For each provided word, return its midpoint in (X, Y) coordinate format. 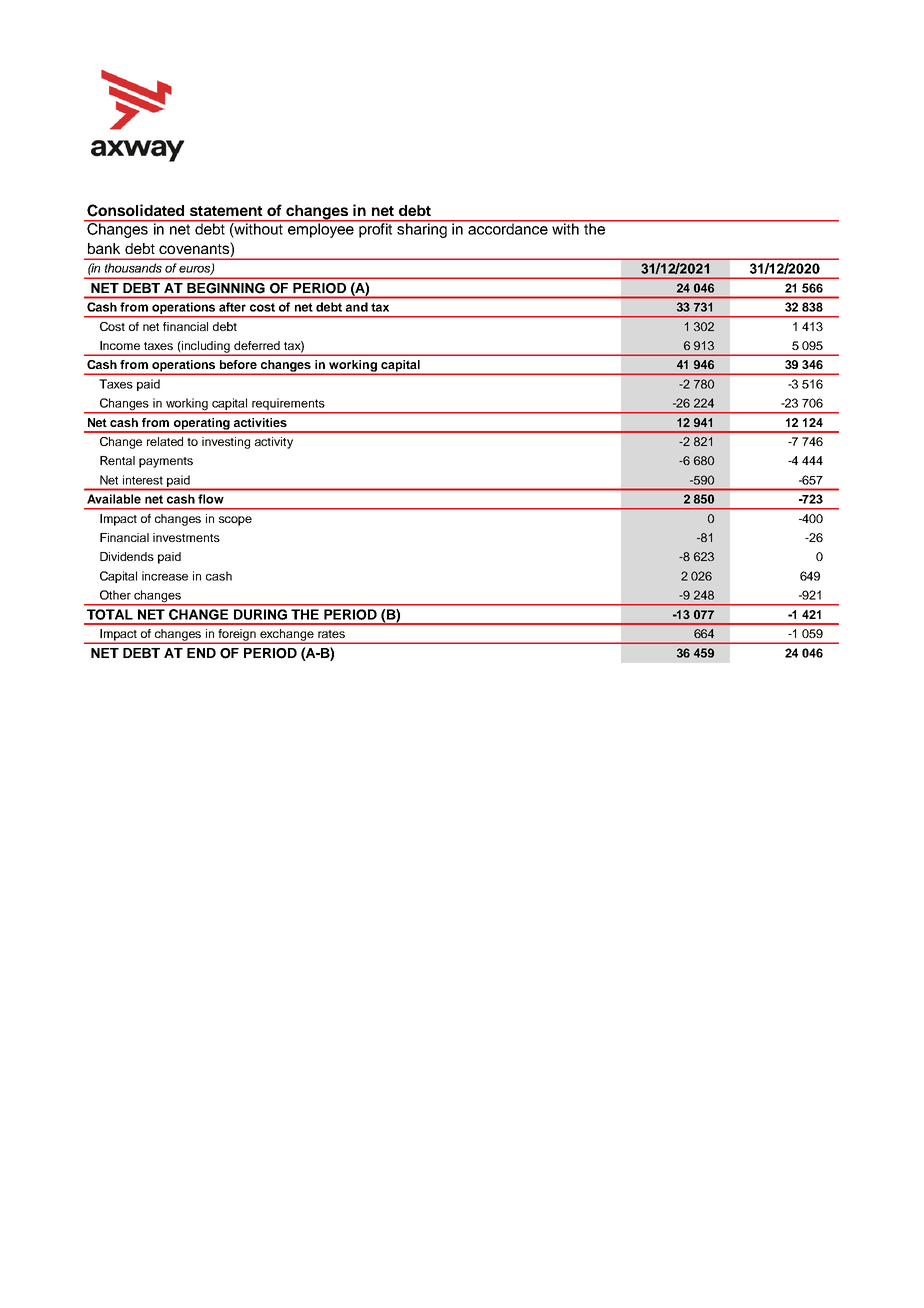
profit (376, 229)
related (165, 441)
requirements (288, 405)
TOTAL (110, 614)
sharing (422, 229)
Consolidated (135, 210)
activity (274, 443)
